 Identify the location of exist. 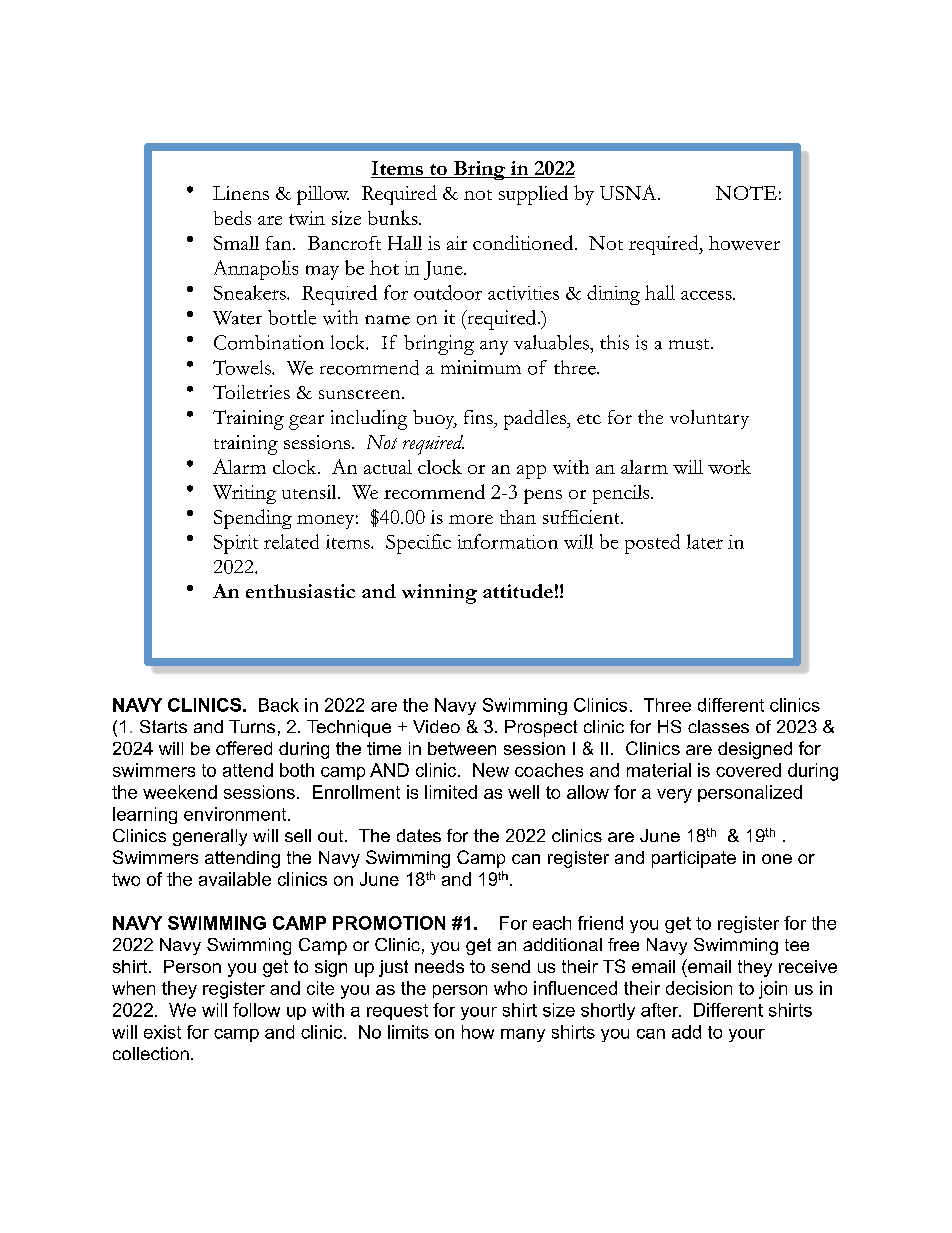
(162, 1032).
